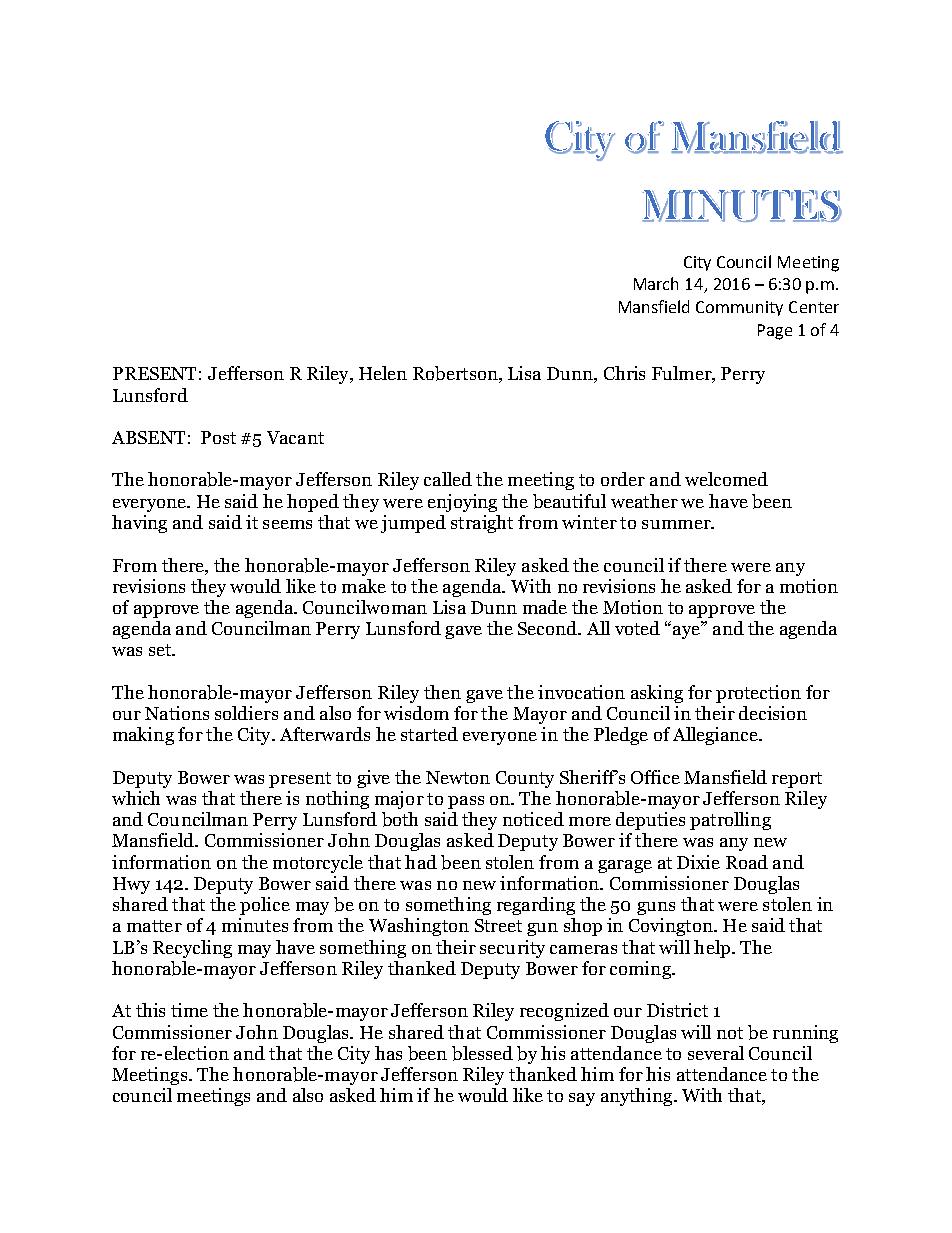 This image has height=1233, width=952. I want to click on then, so click(442, 692).
